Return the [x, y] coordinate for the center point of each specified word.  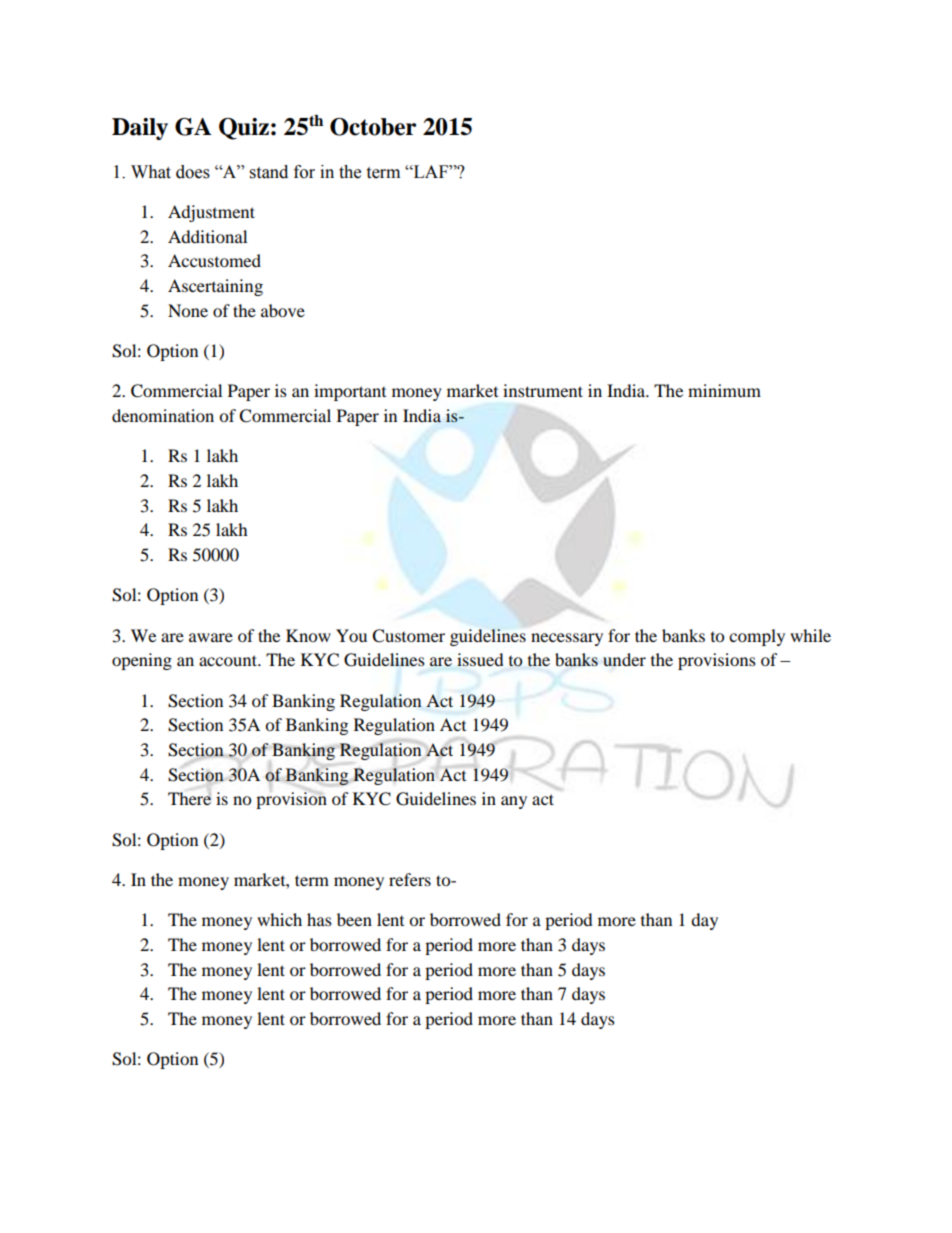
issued [480, 659]
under [624, 659]
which [279, 919]
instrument [543, 390]
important [350, 392]
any [514, 802]
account [229, 660]
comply [757, 637]
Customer [408, 636]
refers [410, 879]
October [373, 127]
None [188, 310]
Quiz [244, 129]
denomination [163, 415]
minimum [724, 390]
